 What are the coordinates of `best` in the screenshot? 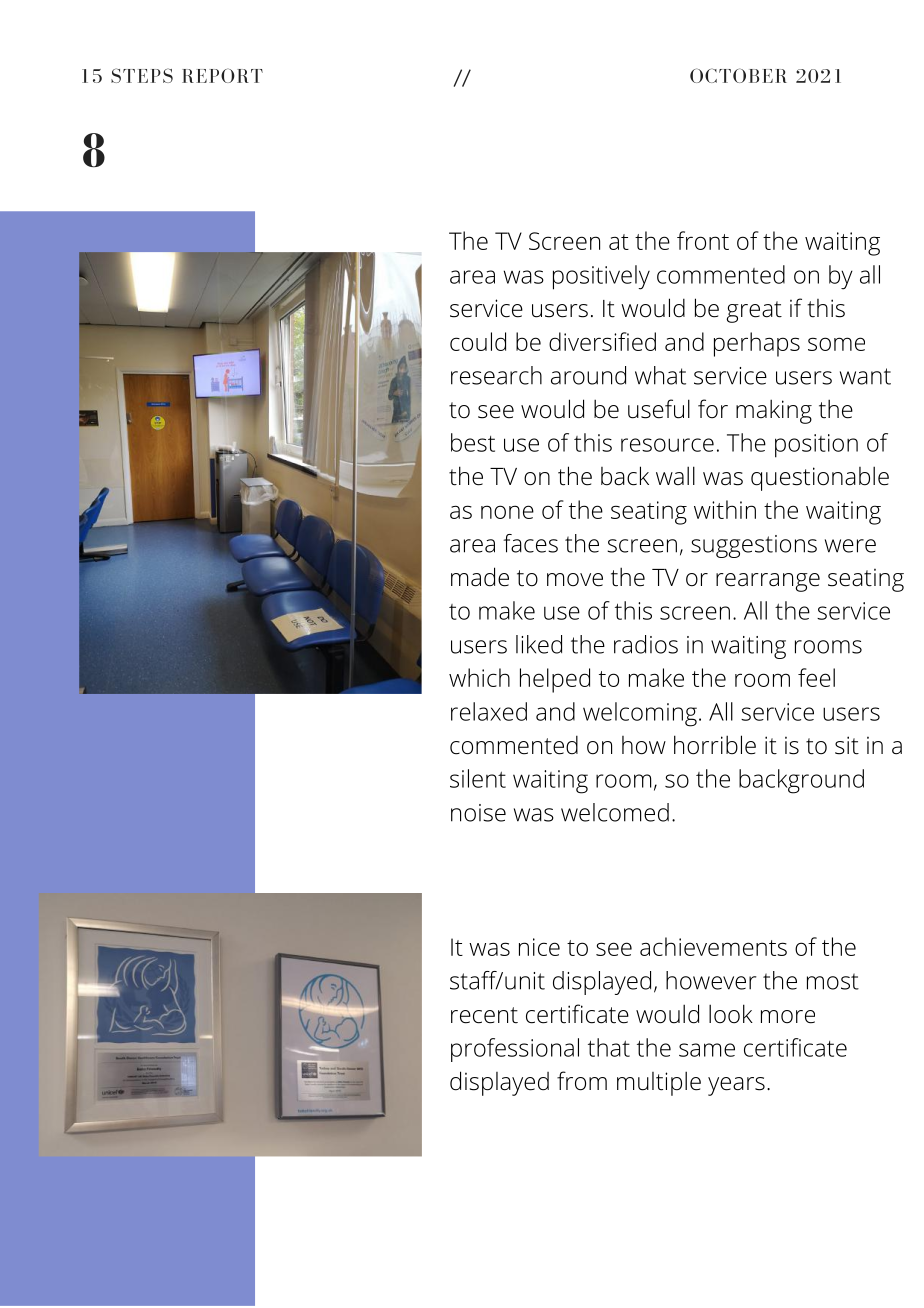 It's located at (473, 442).
